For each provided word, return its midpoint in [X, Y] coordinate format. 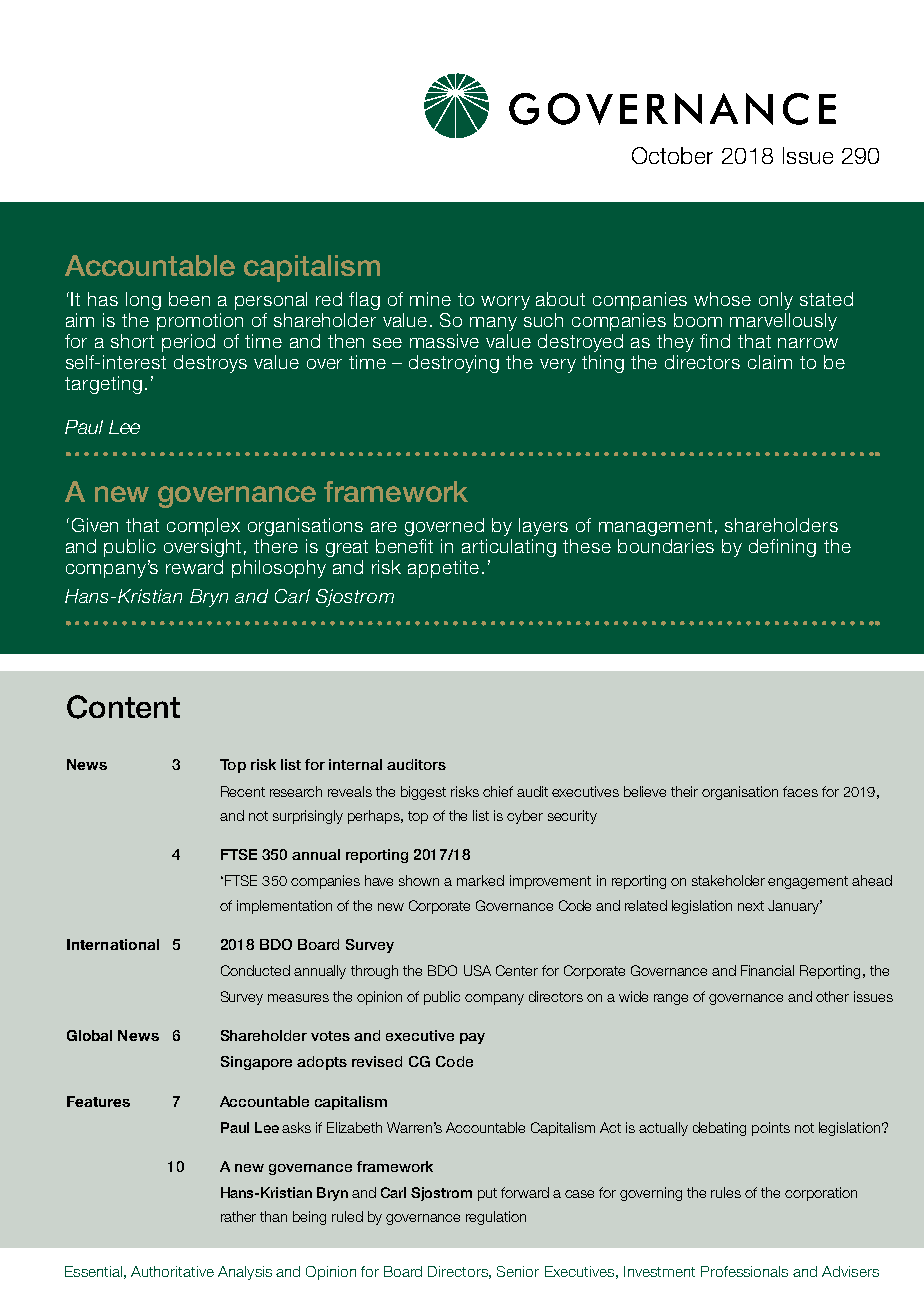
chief [498, 791]
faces [800, 791]
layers [543, 527]
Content [123, 707]
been [189, 299]
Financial [767, 970]
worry [505, 303]
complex [203, 527]
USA [477, 970]
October [672, 155]
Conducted [255, 970]
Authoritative [172, 1271]
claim [770, 362]
